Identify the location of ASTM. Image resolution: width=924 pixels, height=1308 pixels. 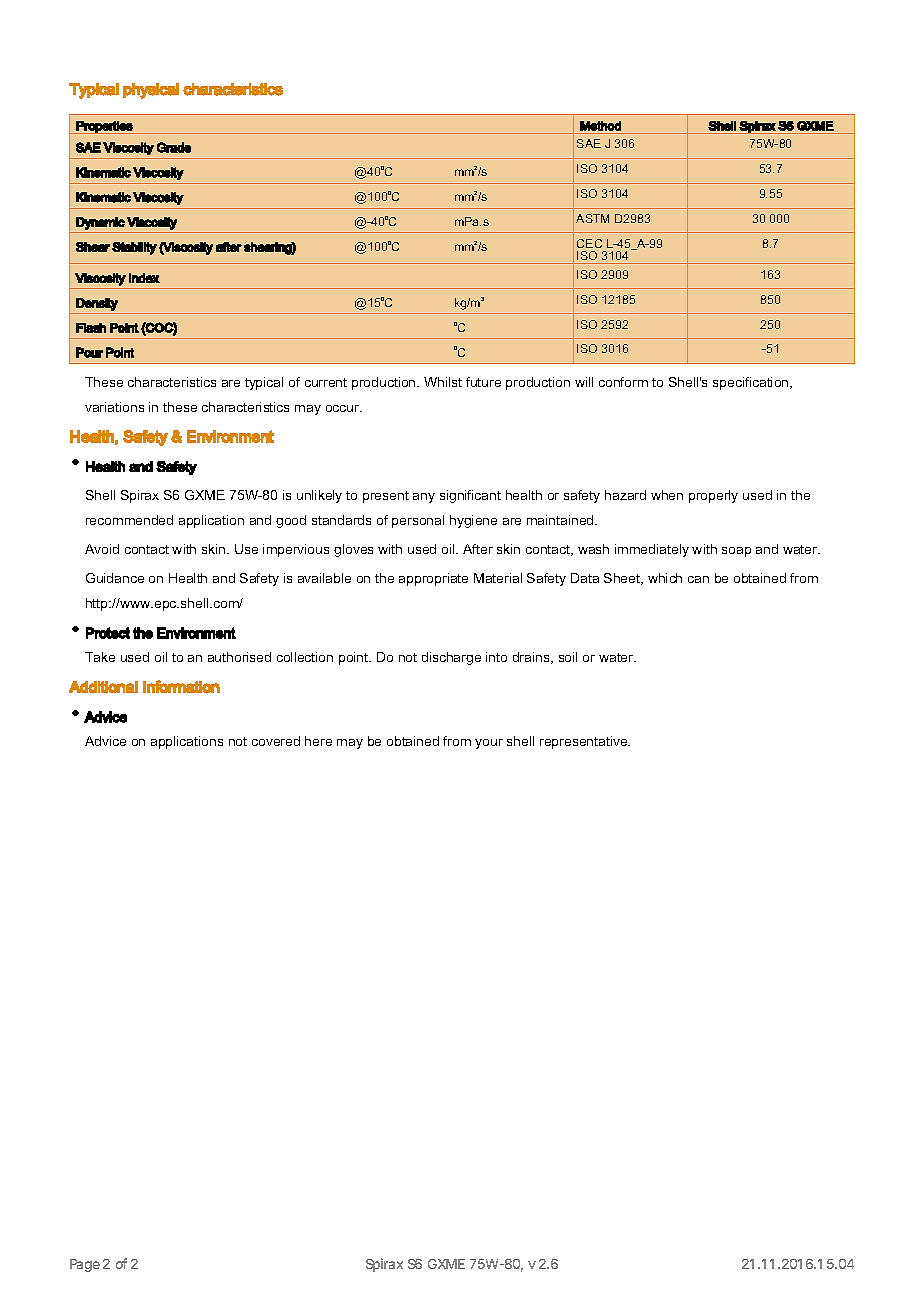
(592, 218).
